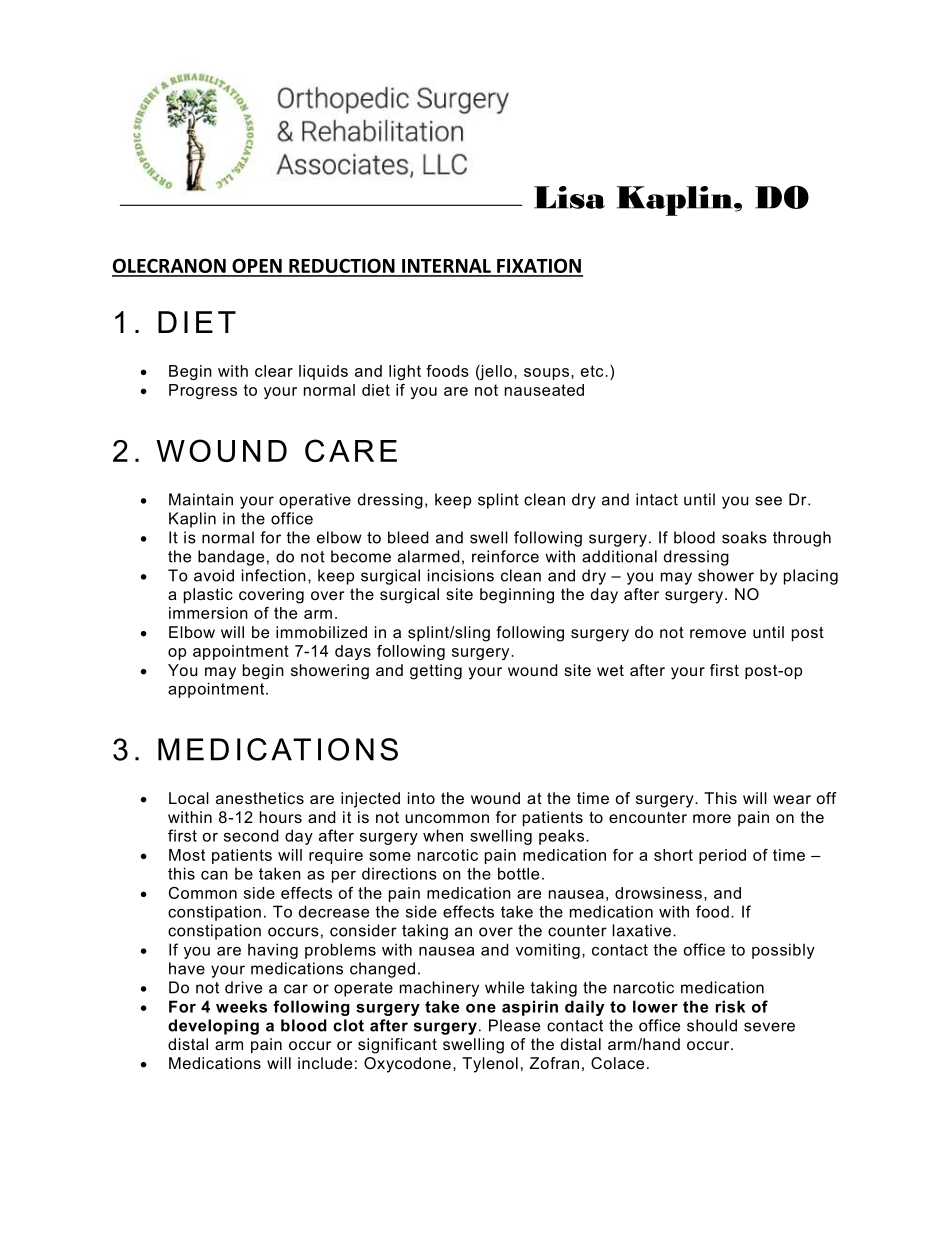 This image has height=1233, width=952. Describe the element at coordinates (274, 371) in the image. I see `clear` at that location.
